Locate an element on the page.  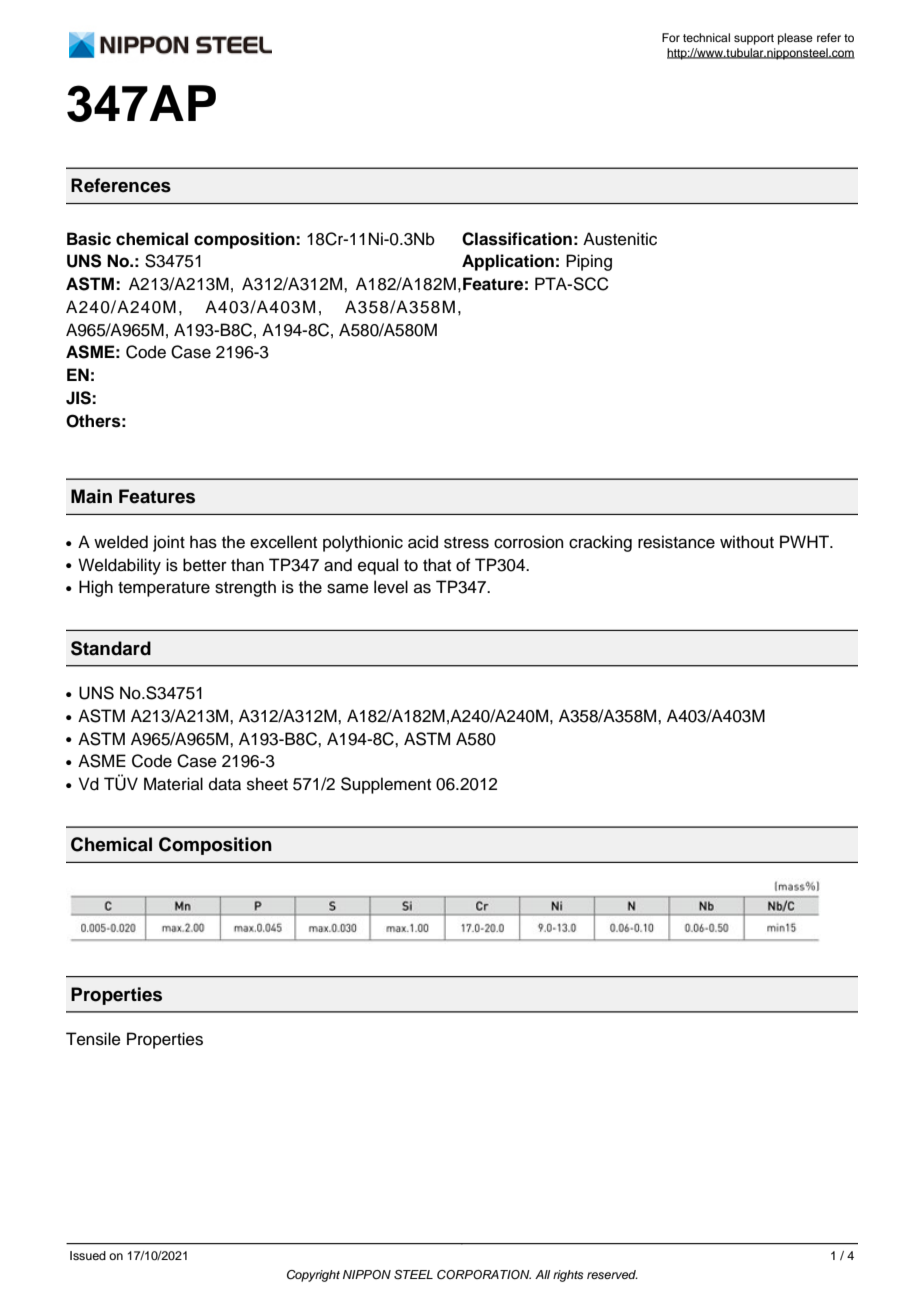
technical is located at coordinates (706, 37).
